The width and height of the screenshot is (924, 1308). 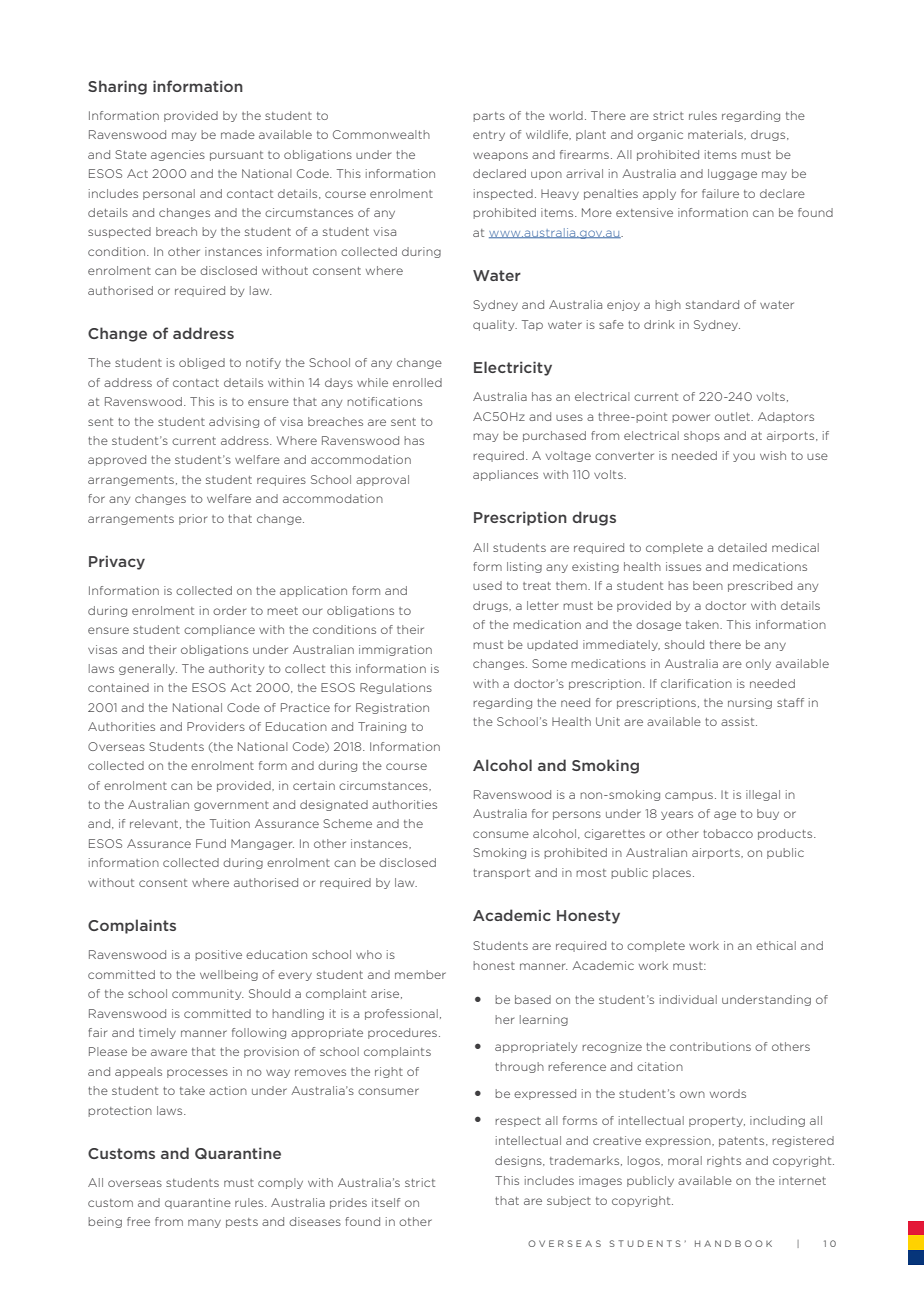 I want to click on outlet, so click(x=734, y=416).
